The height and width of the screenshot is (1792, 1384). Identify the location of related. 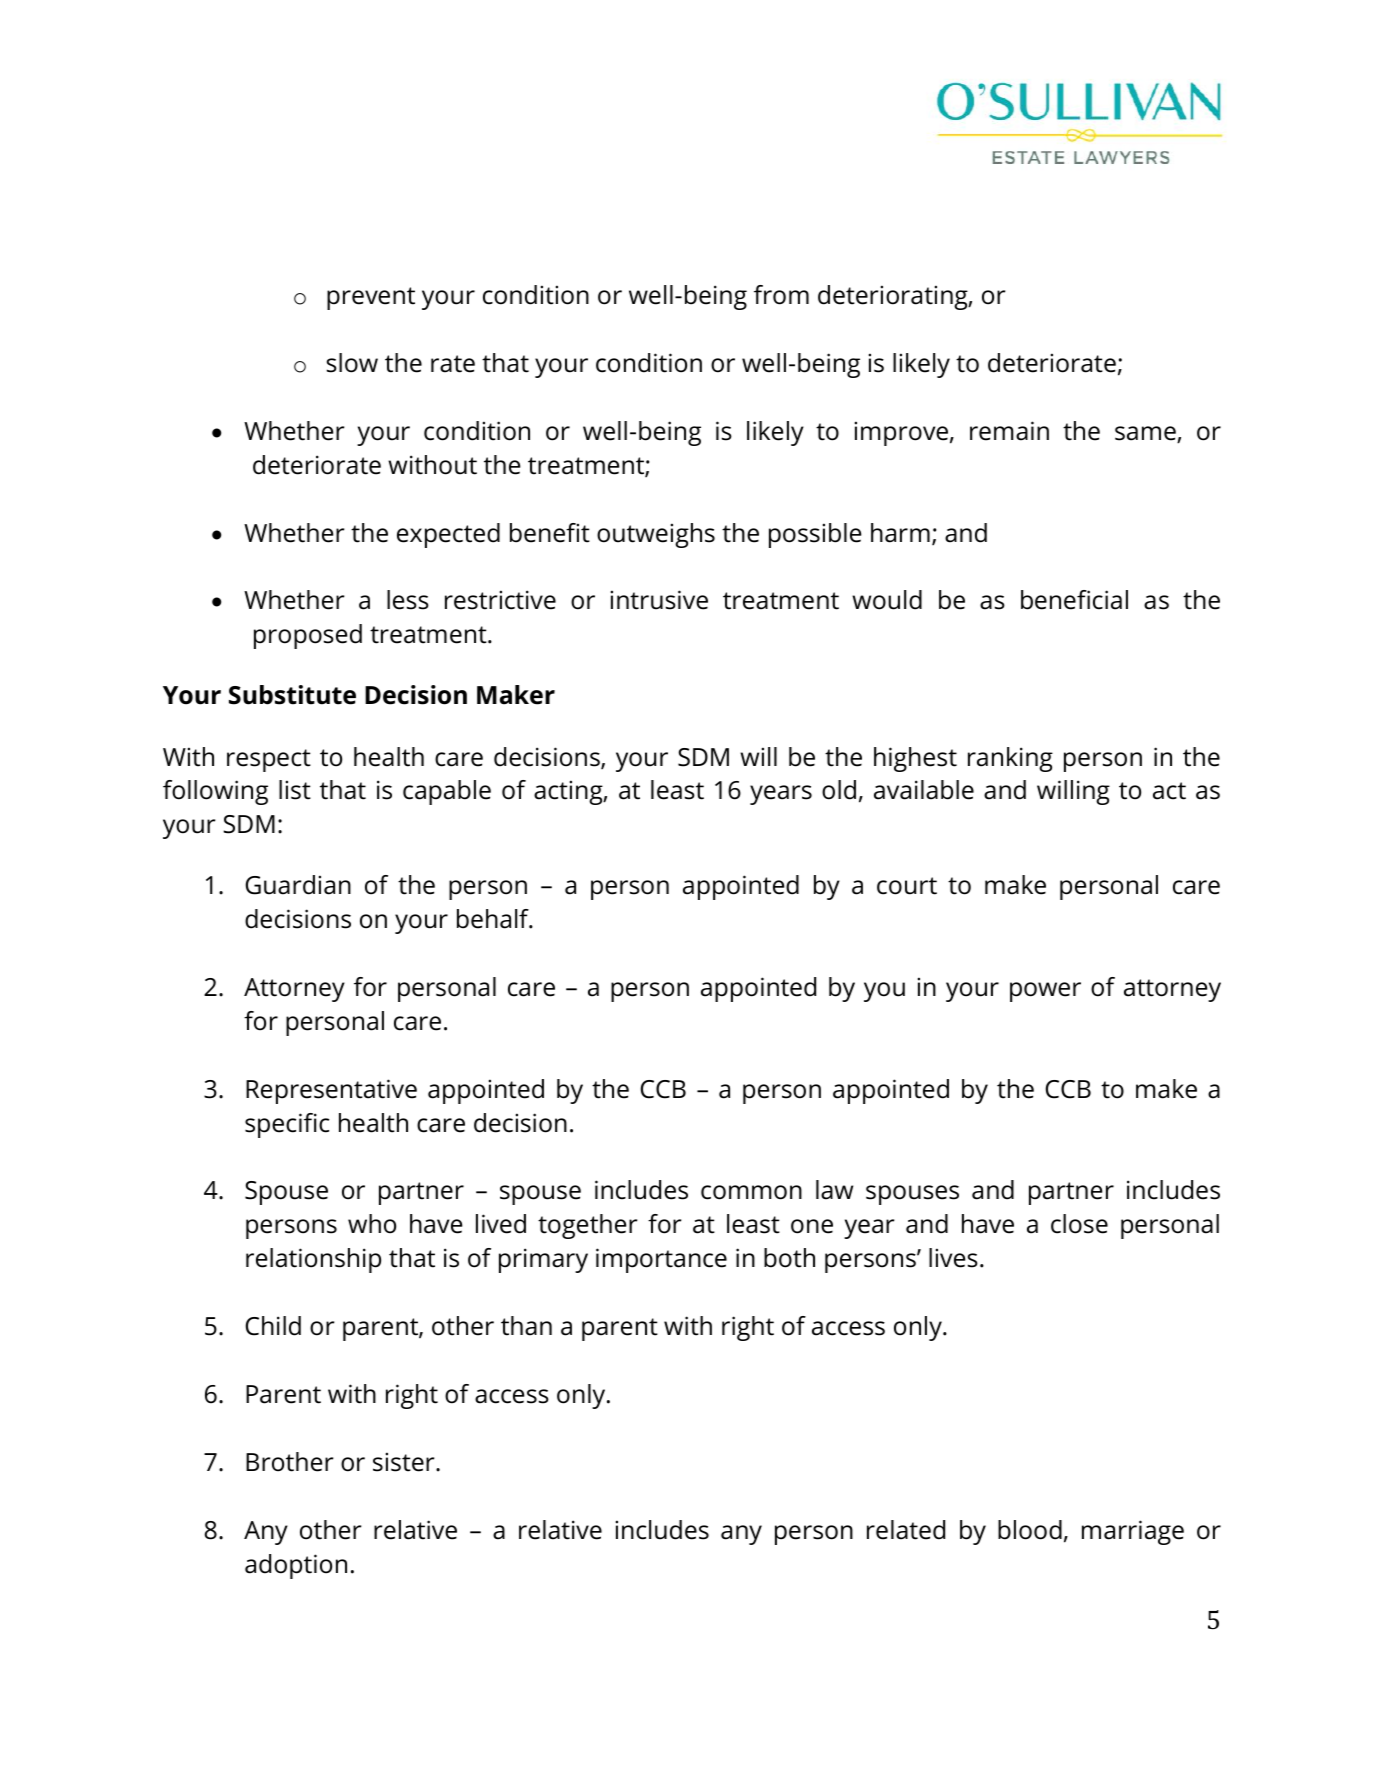
(906, 1530).
